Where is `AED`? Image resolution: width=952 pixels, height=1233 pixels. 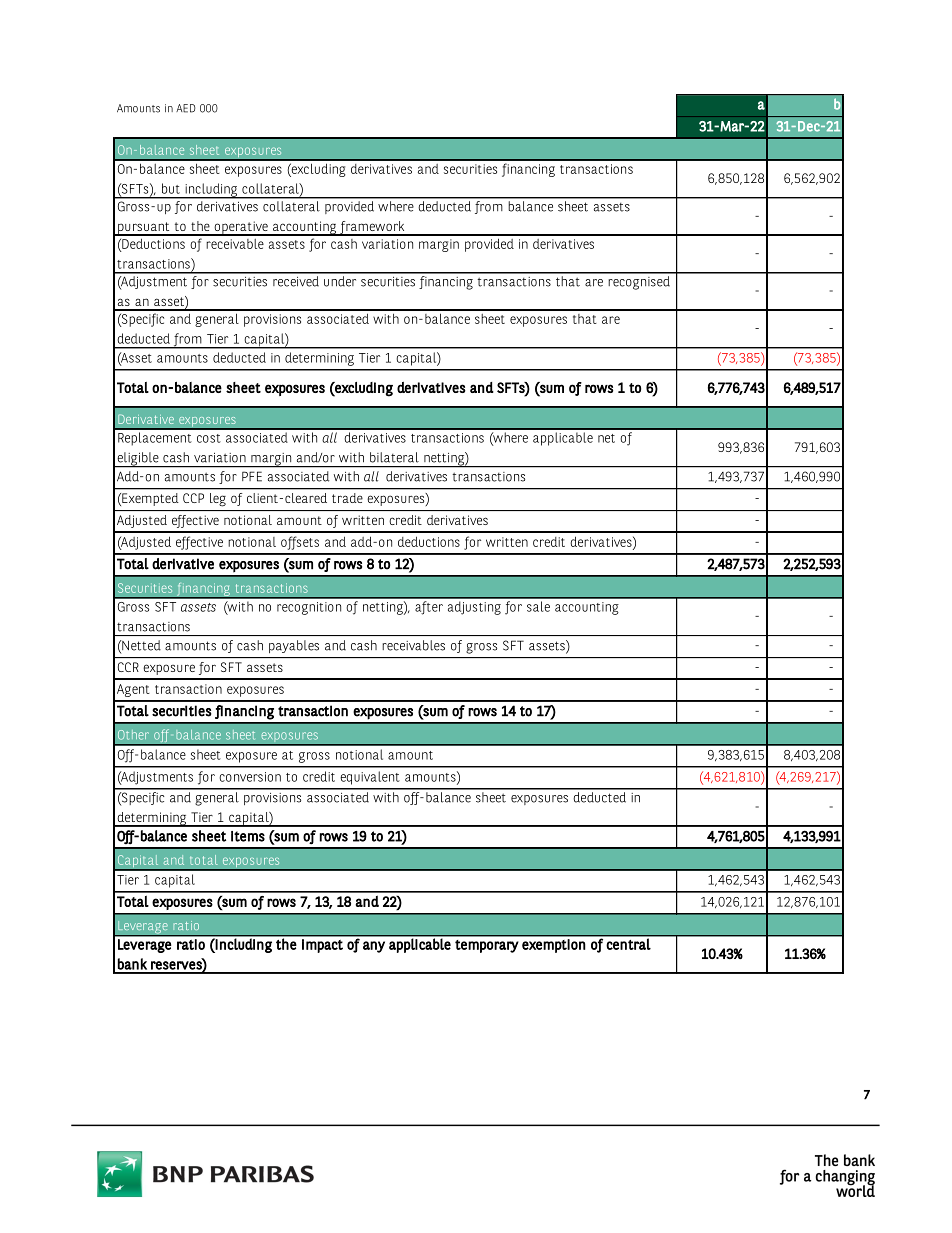 AED is located at coordinates (186, 108).
